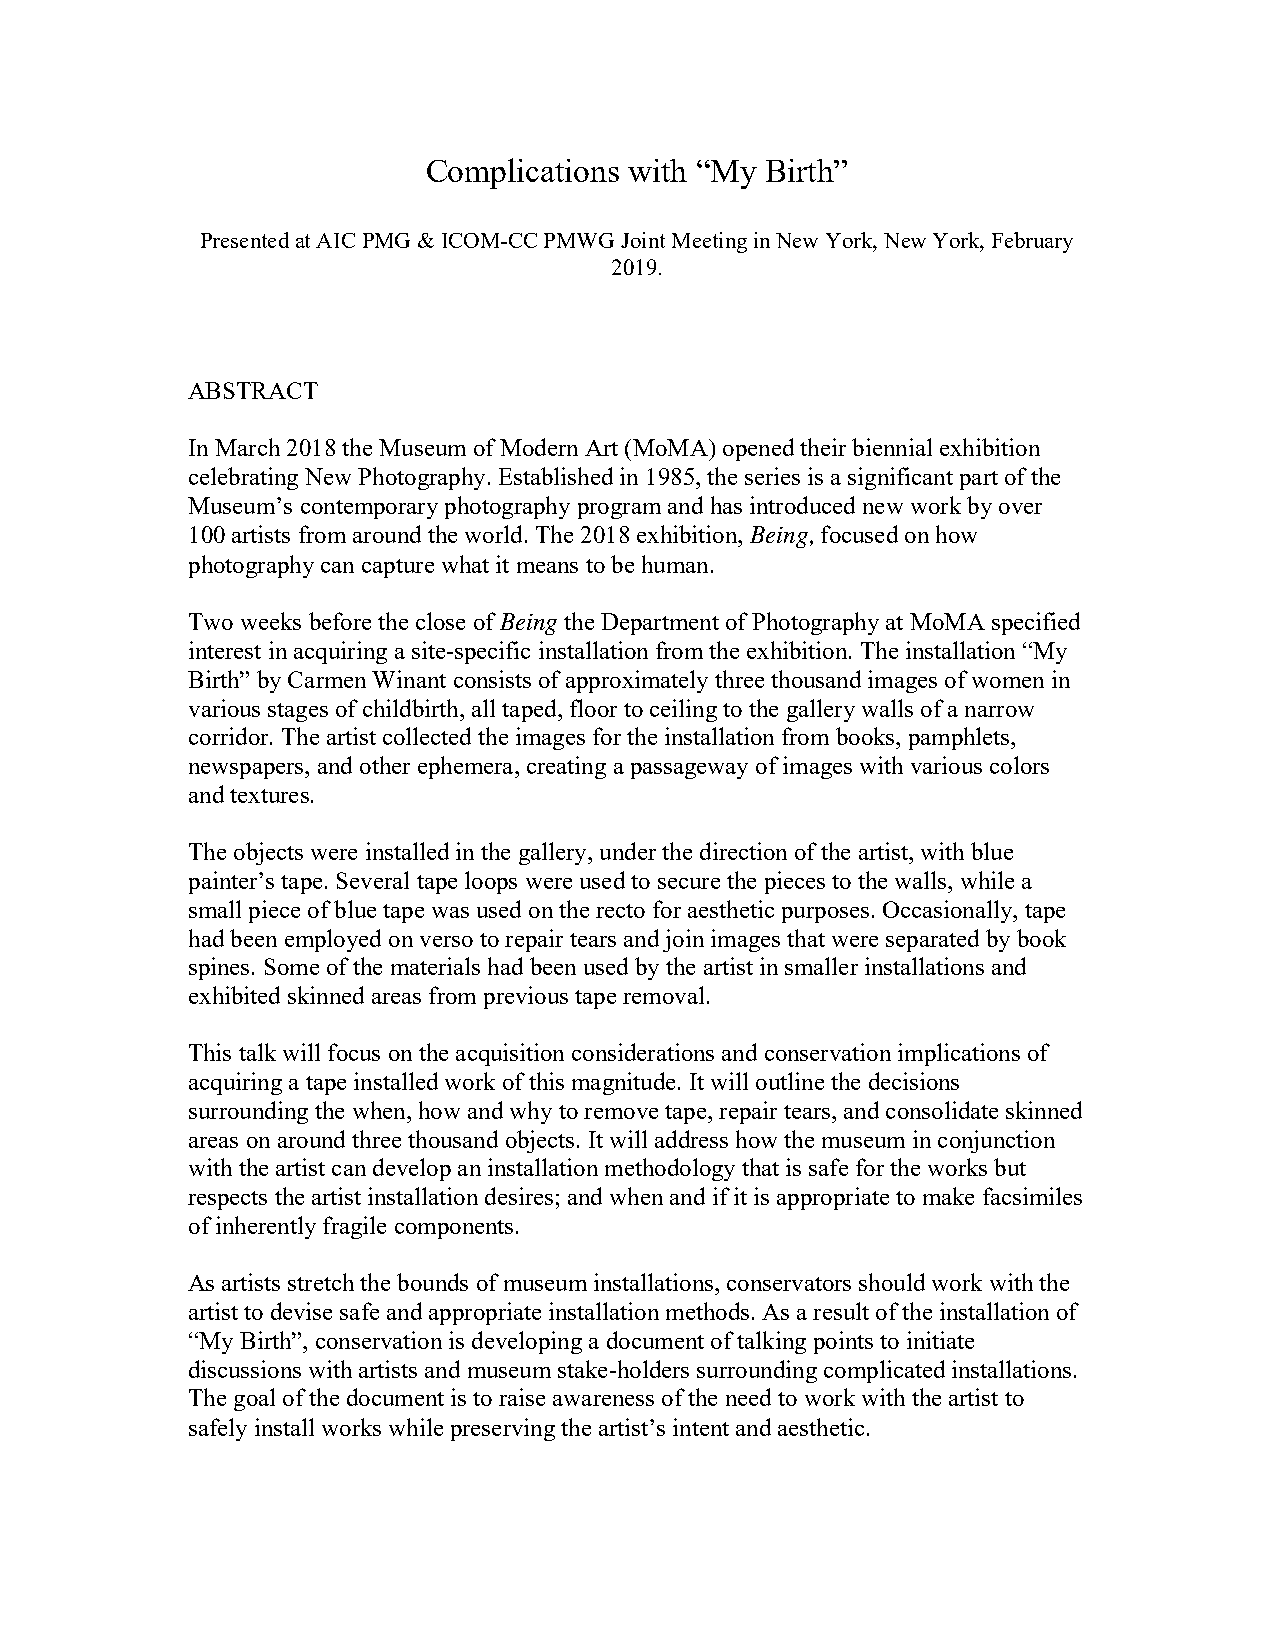 This screenshot has width=1272, height=1646. Describe the element at coordinates (1032, 242) in the screenshot. I see `February` at that location.
